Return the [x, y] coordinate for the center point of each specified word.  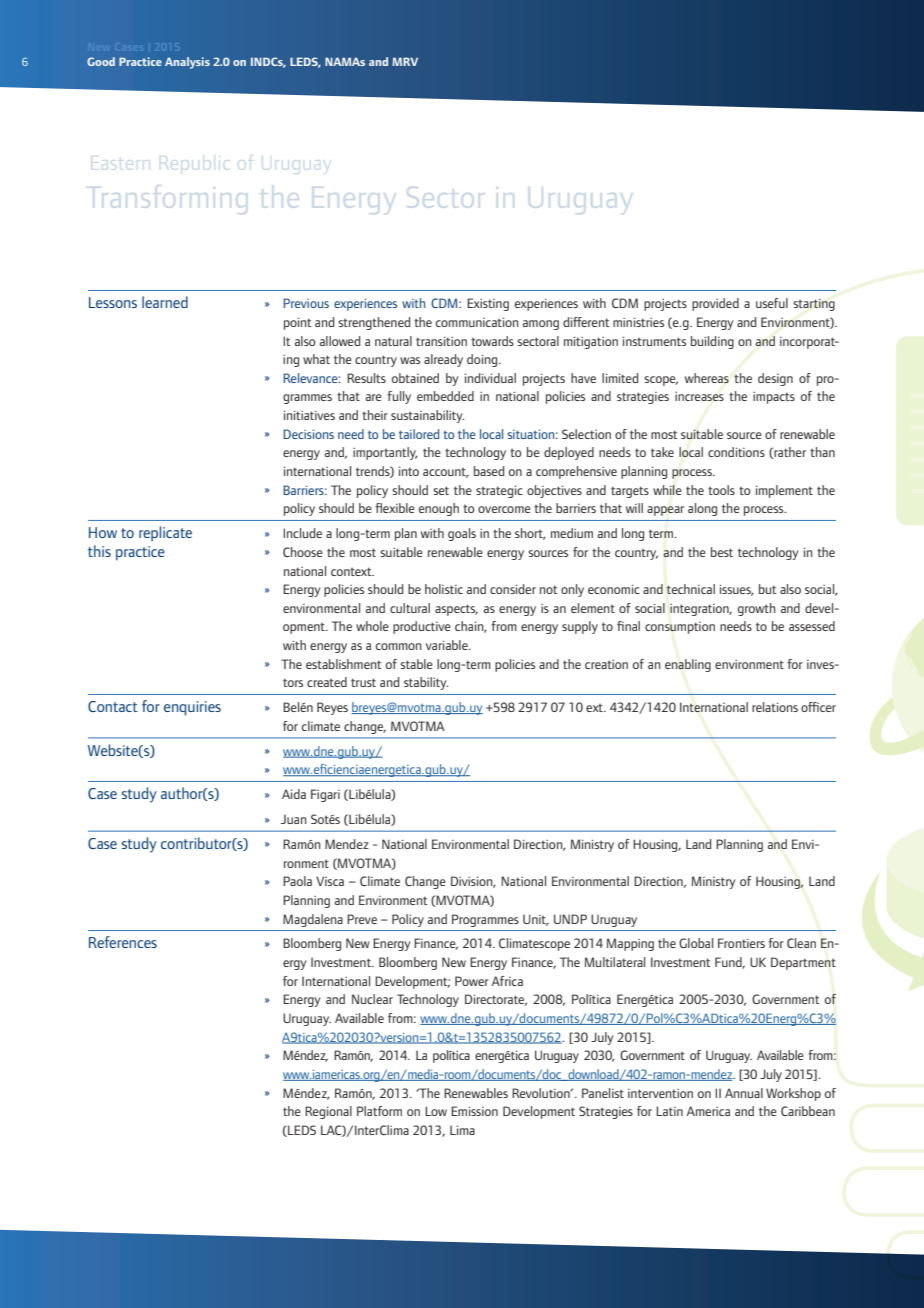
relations [775, 707]
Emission [474, 1111]
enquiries [192, 708]
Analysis [187, 63]
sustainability [427, 416]
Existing [488, 304]
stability [426, 683]
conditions [736, 452]
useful [772, 303]
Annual [744, 1093]
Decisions [308, 434]
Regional [328, 1112]
